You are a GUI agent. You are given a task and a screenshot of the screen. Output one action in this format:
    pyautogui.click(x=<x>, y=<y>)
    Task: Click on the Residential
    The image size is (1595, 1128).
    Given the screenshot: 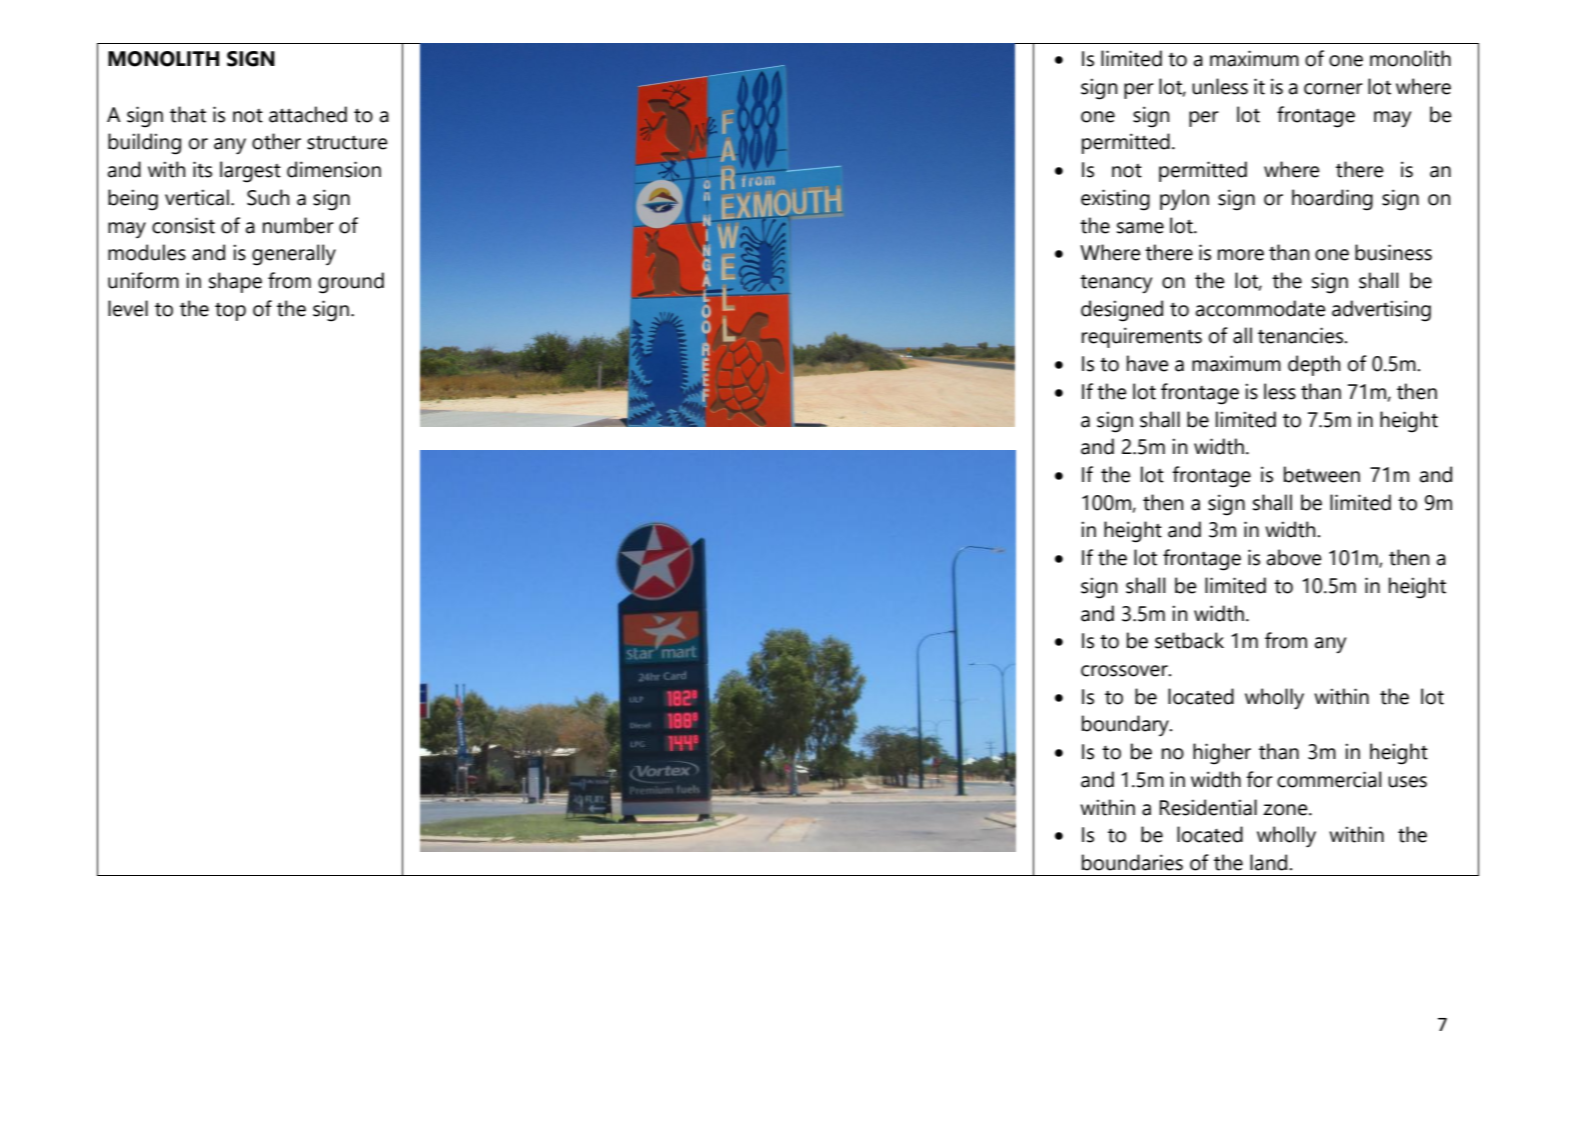 What is the action you would take?
    pyautogui.click(x=1208, y=807)
